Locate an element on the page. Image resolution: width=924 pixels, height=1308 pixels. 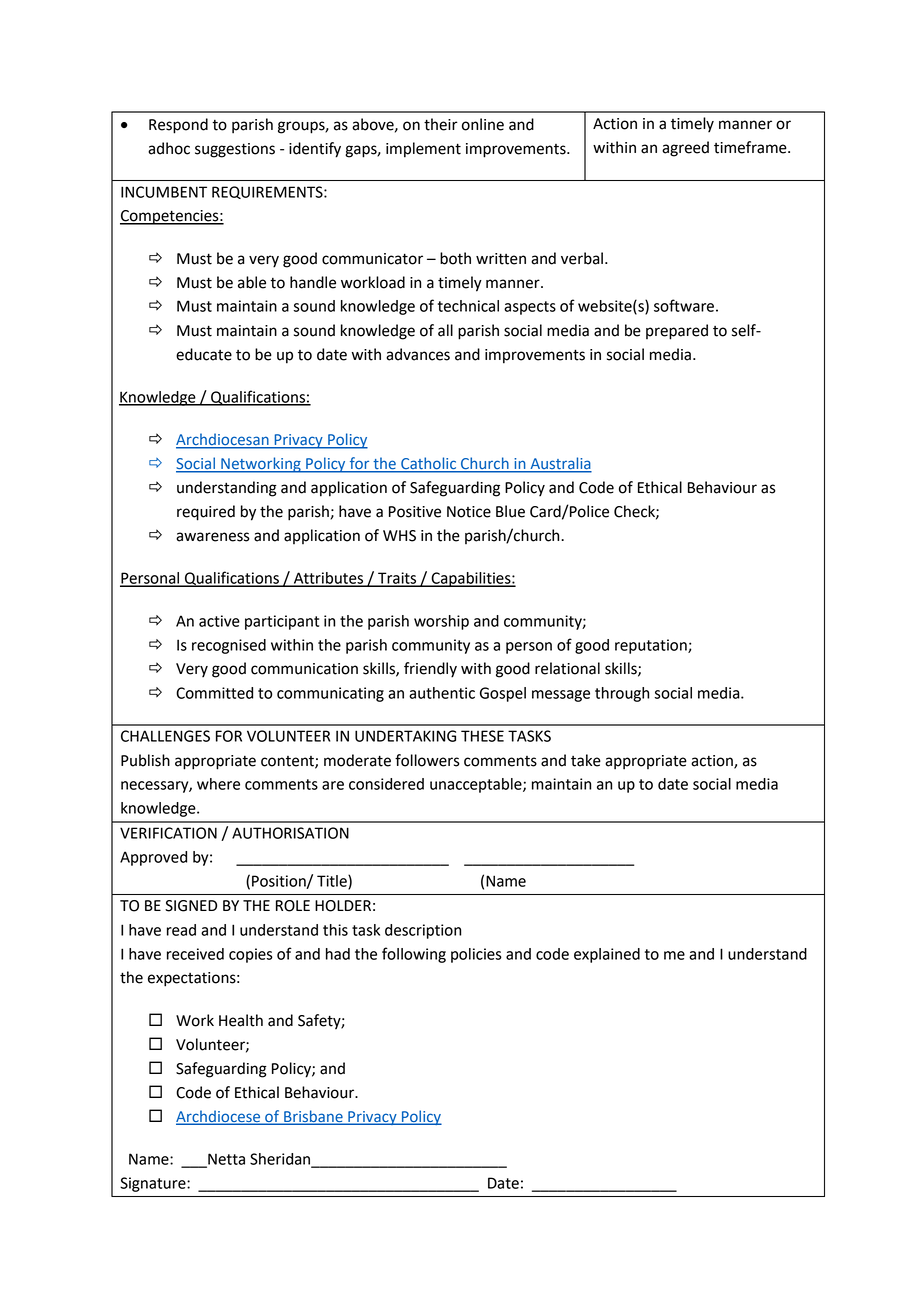
suggestions is located at coordinates (235, 150).
